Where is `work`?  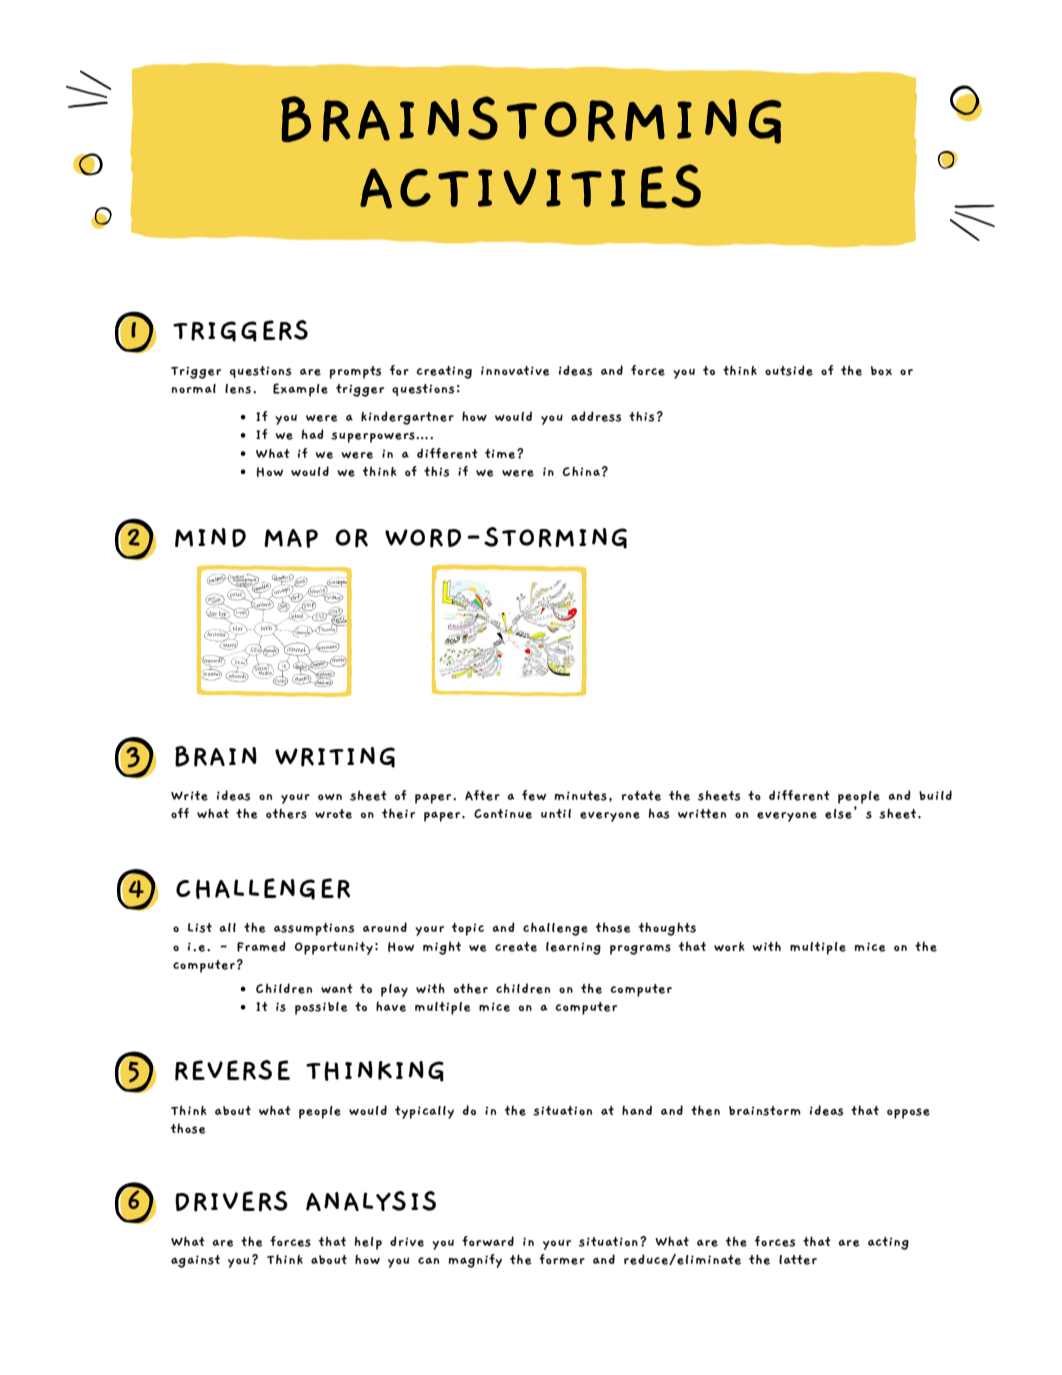 work is located at coordinates (729, 947).
